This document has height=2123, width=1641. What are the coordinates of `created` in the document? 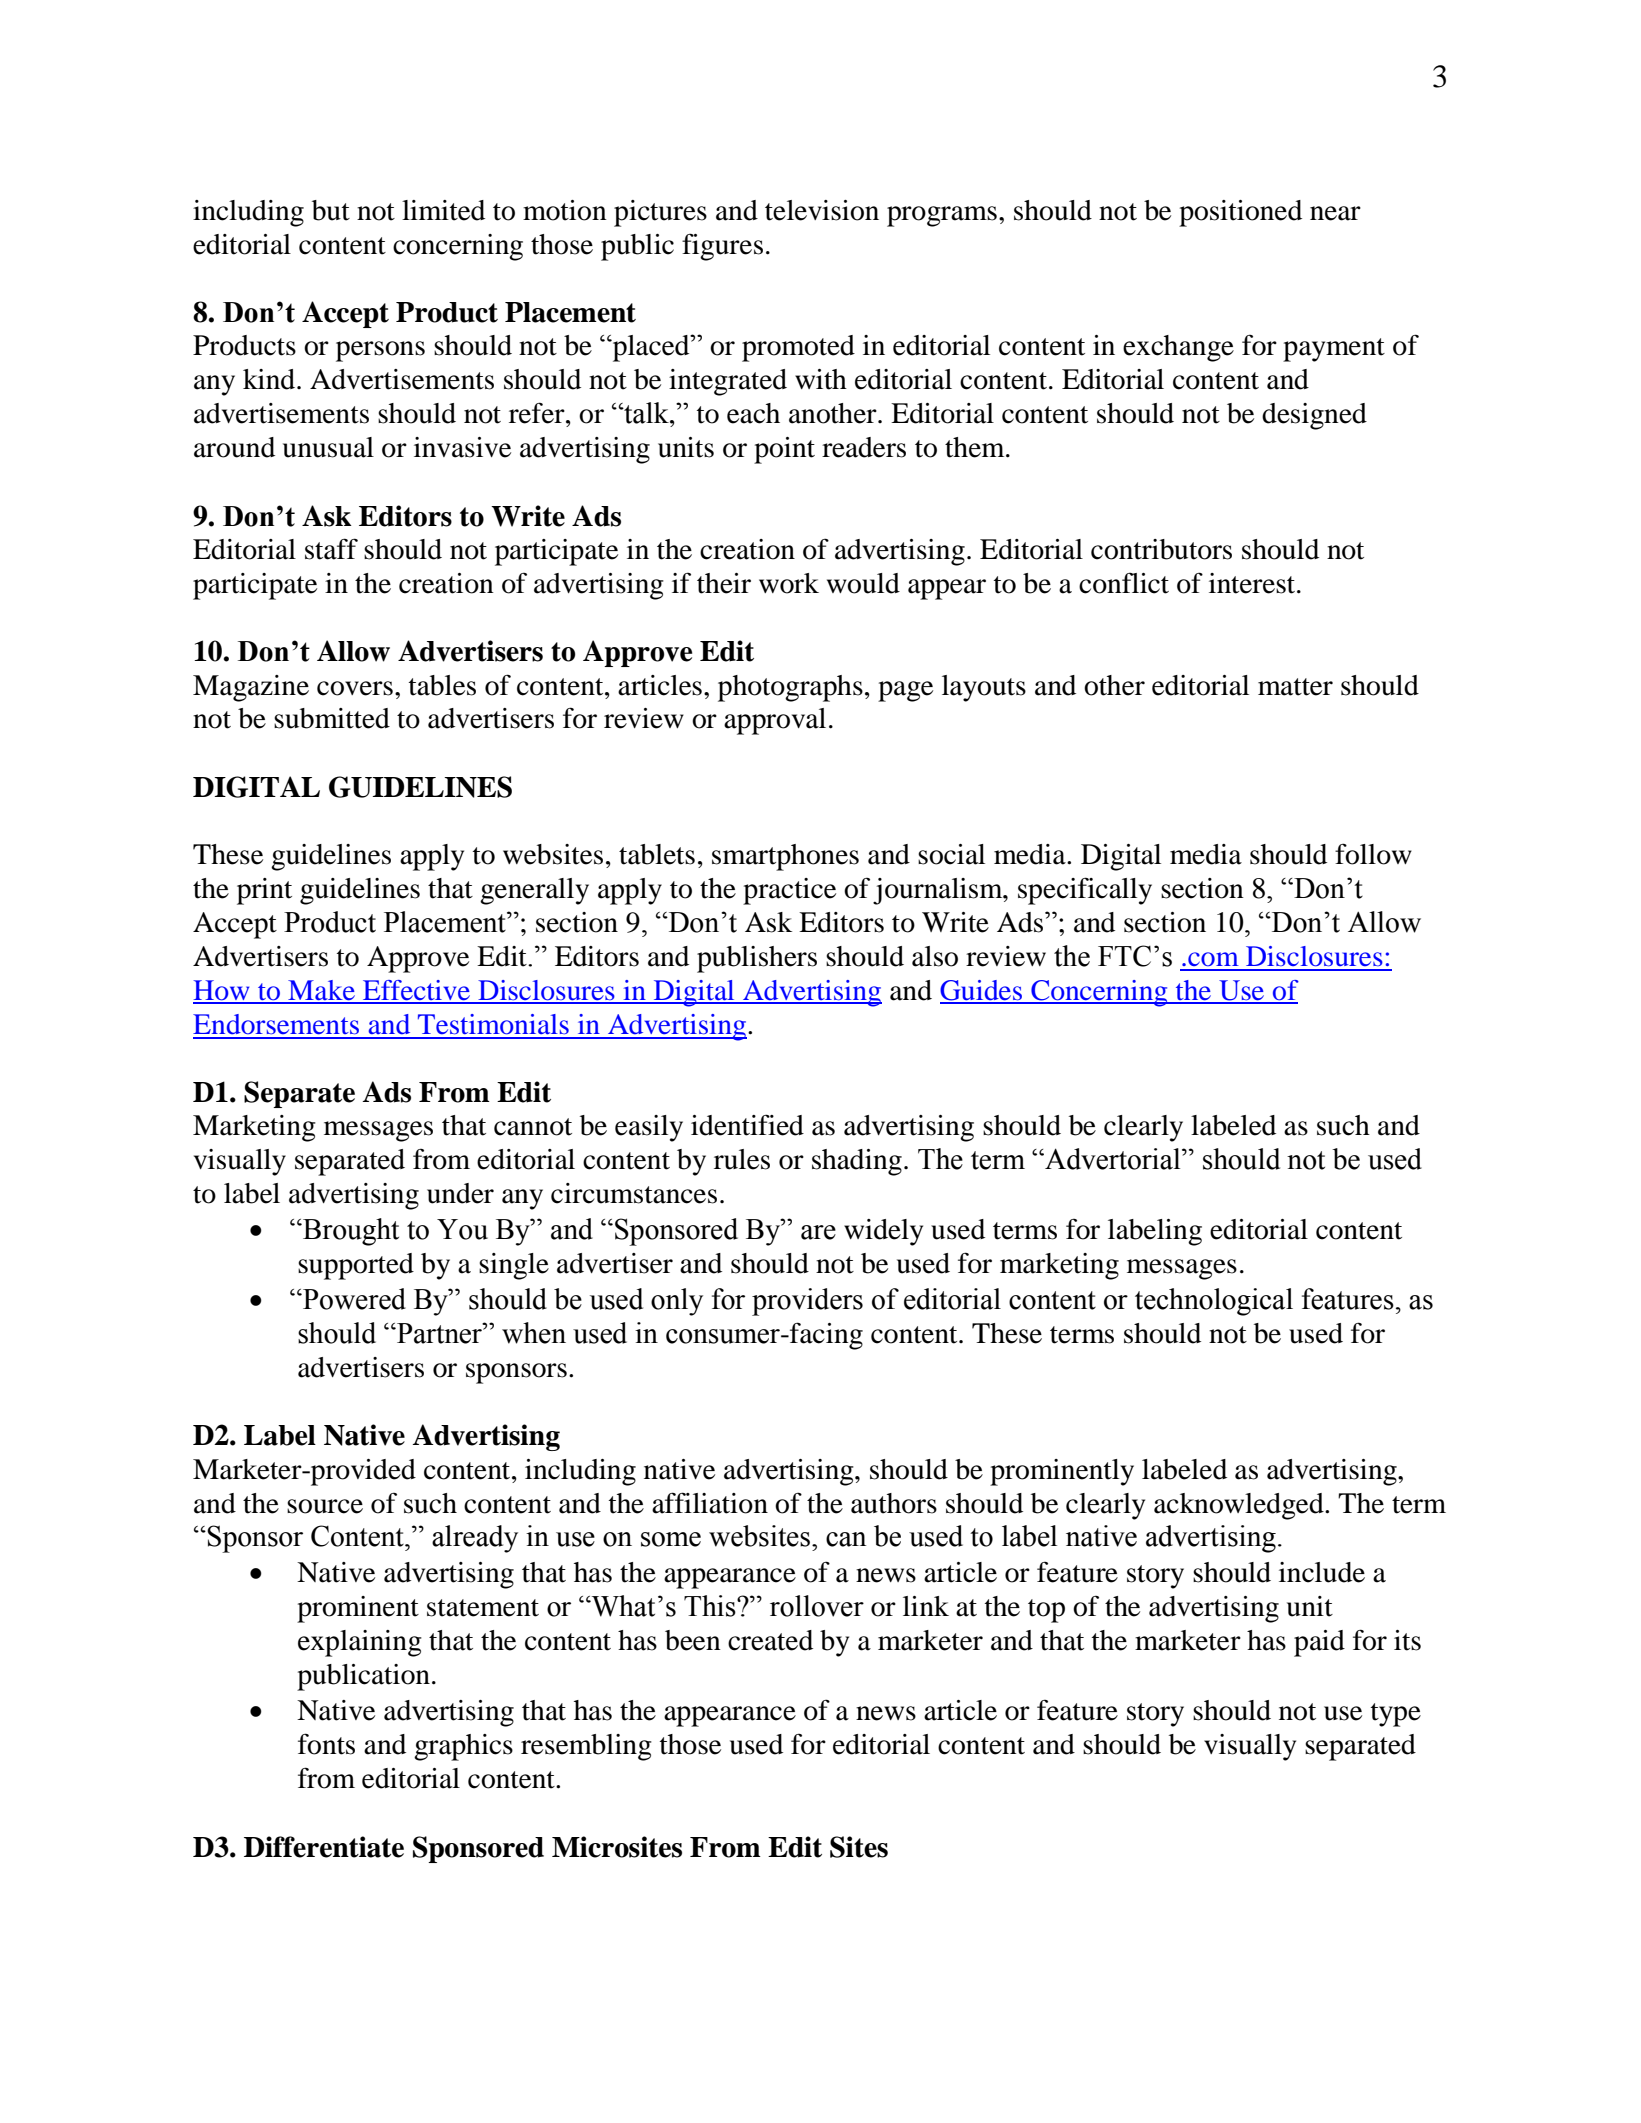 It's located at (770, 1640).
